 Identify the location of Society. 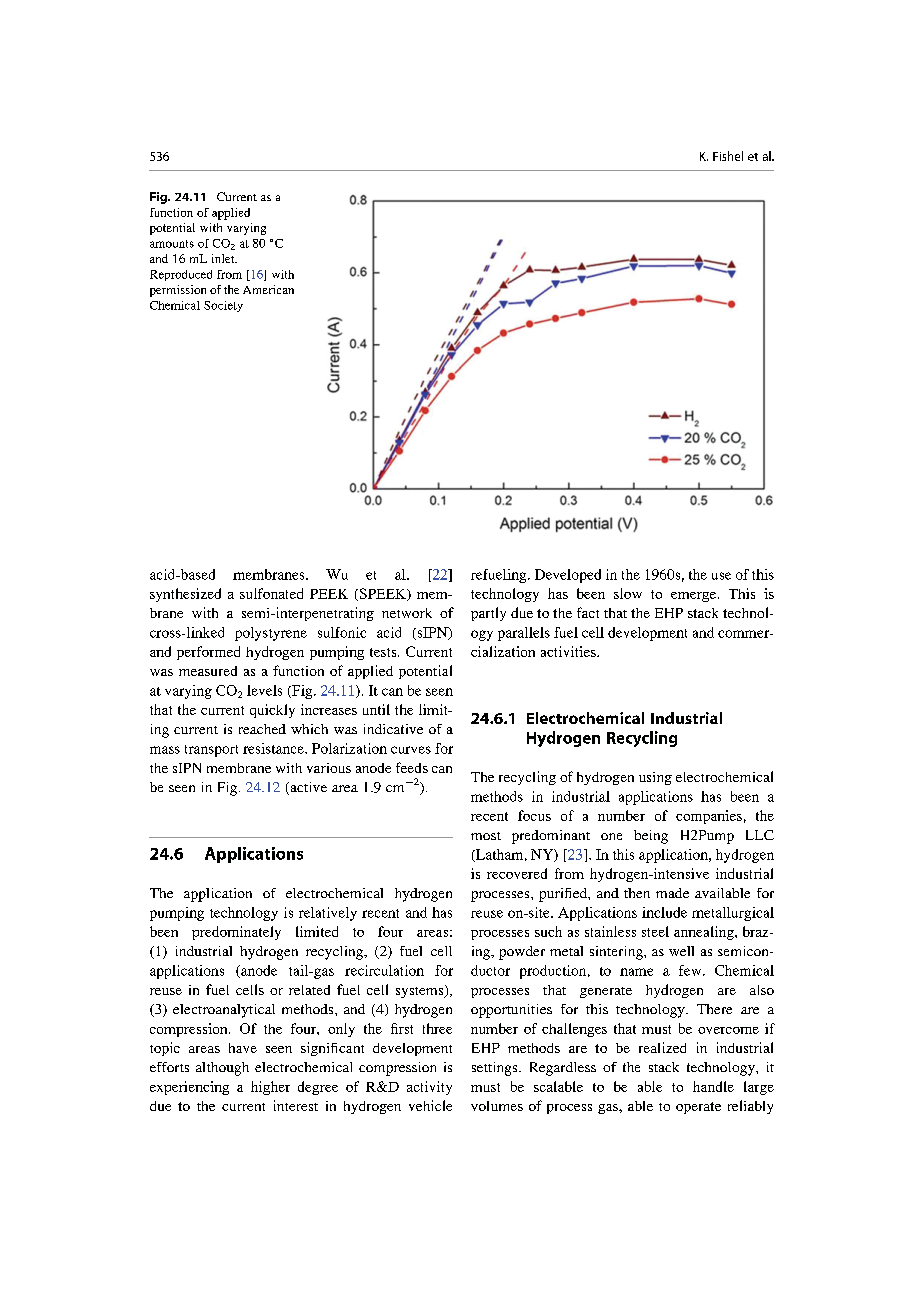
(223, 306).
